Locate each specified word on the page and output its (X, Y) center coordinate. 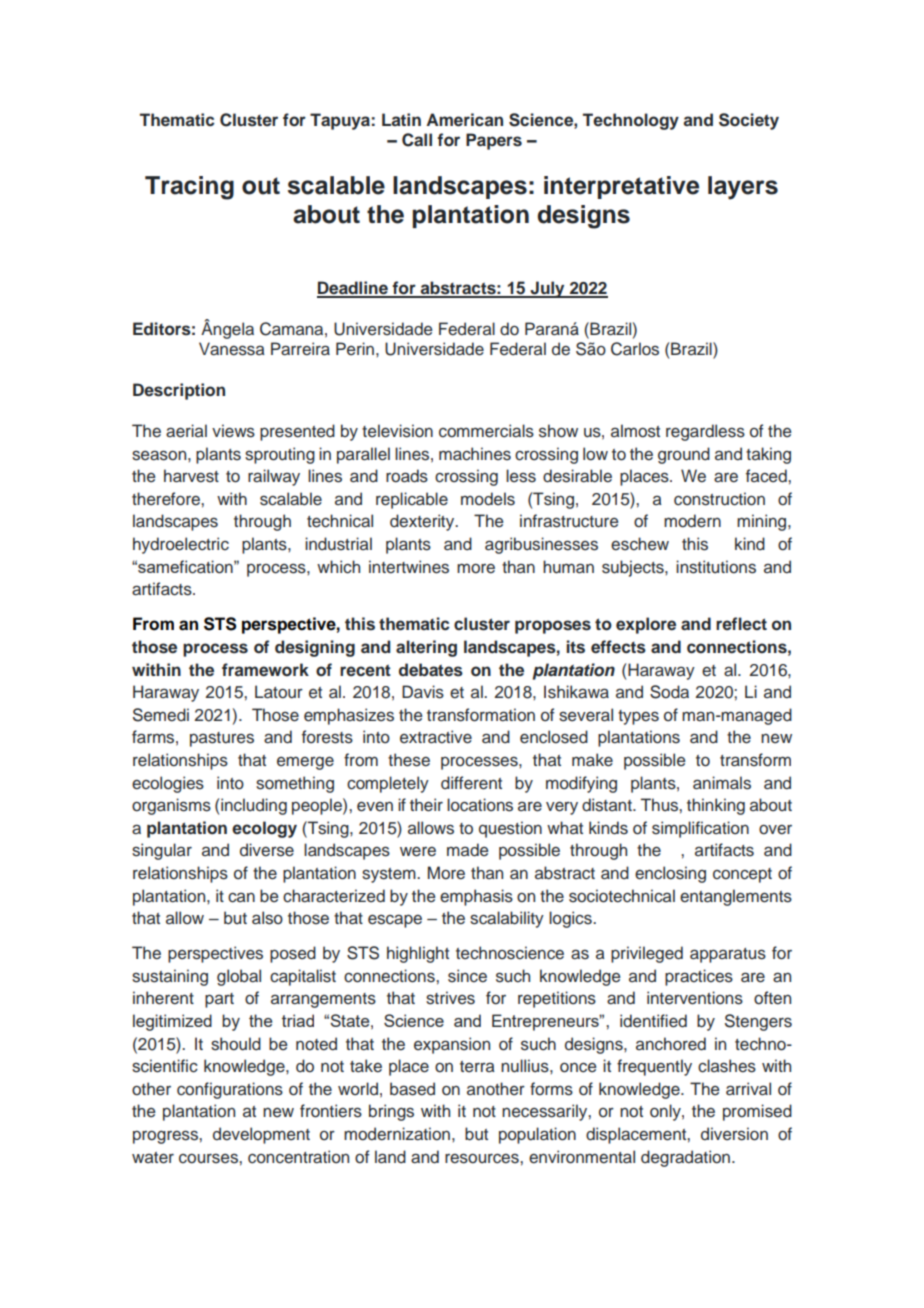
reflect (741, 623)
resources (483, 1158)
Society (749, 121)
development (261, 1135)
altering (426, 648)
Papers (494, 141)
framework (265, 670)
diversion (734, 1134)
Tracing (189, 188)
